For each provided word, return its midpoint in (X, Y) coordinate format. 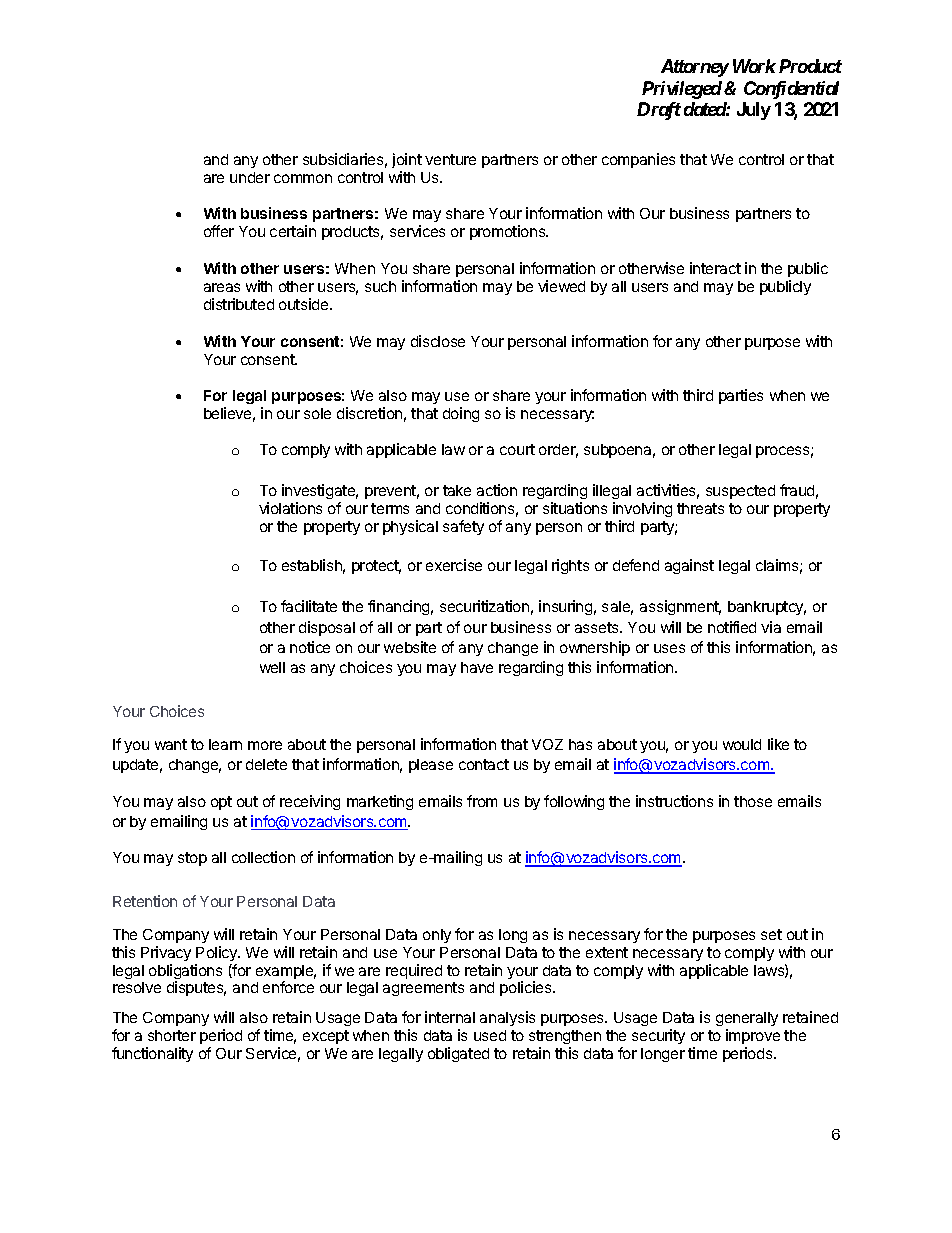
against (689, 566)
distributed (239, 304)
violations (290, 508)
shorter (172, 1035)
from (482, 801)
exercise (454, 565)
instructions (674, 801)
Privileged (682, 90)
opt (221, 803)
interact (715, 268)
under (250, 177)
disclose (438, 341)
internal (450, 1017)
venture (450, 159)
